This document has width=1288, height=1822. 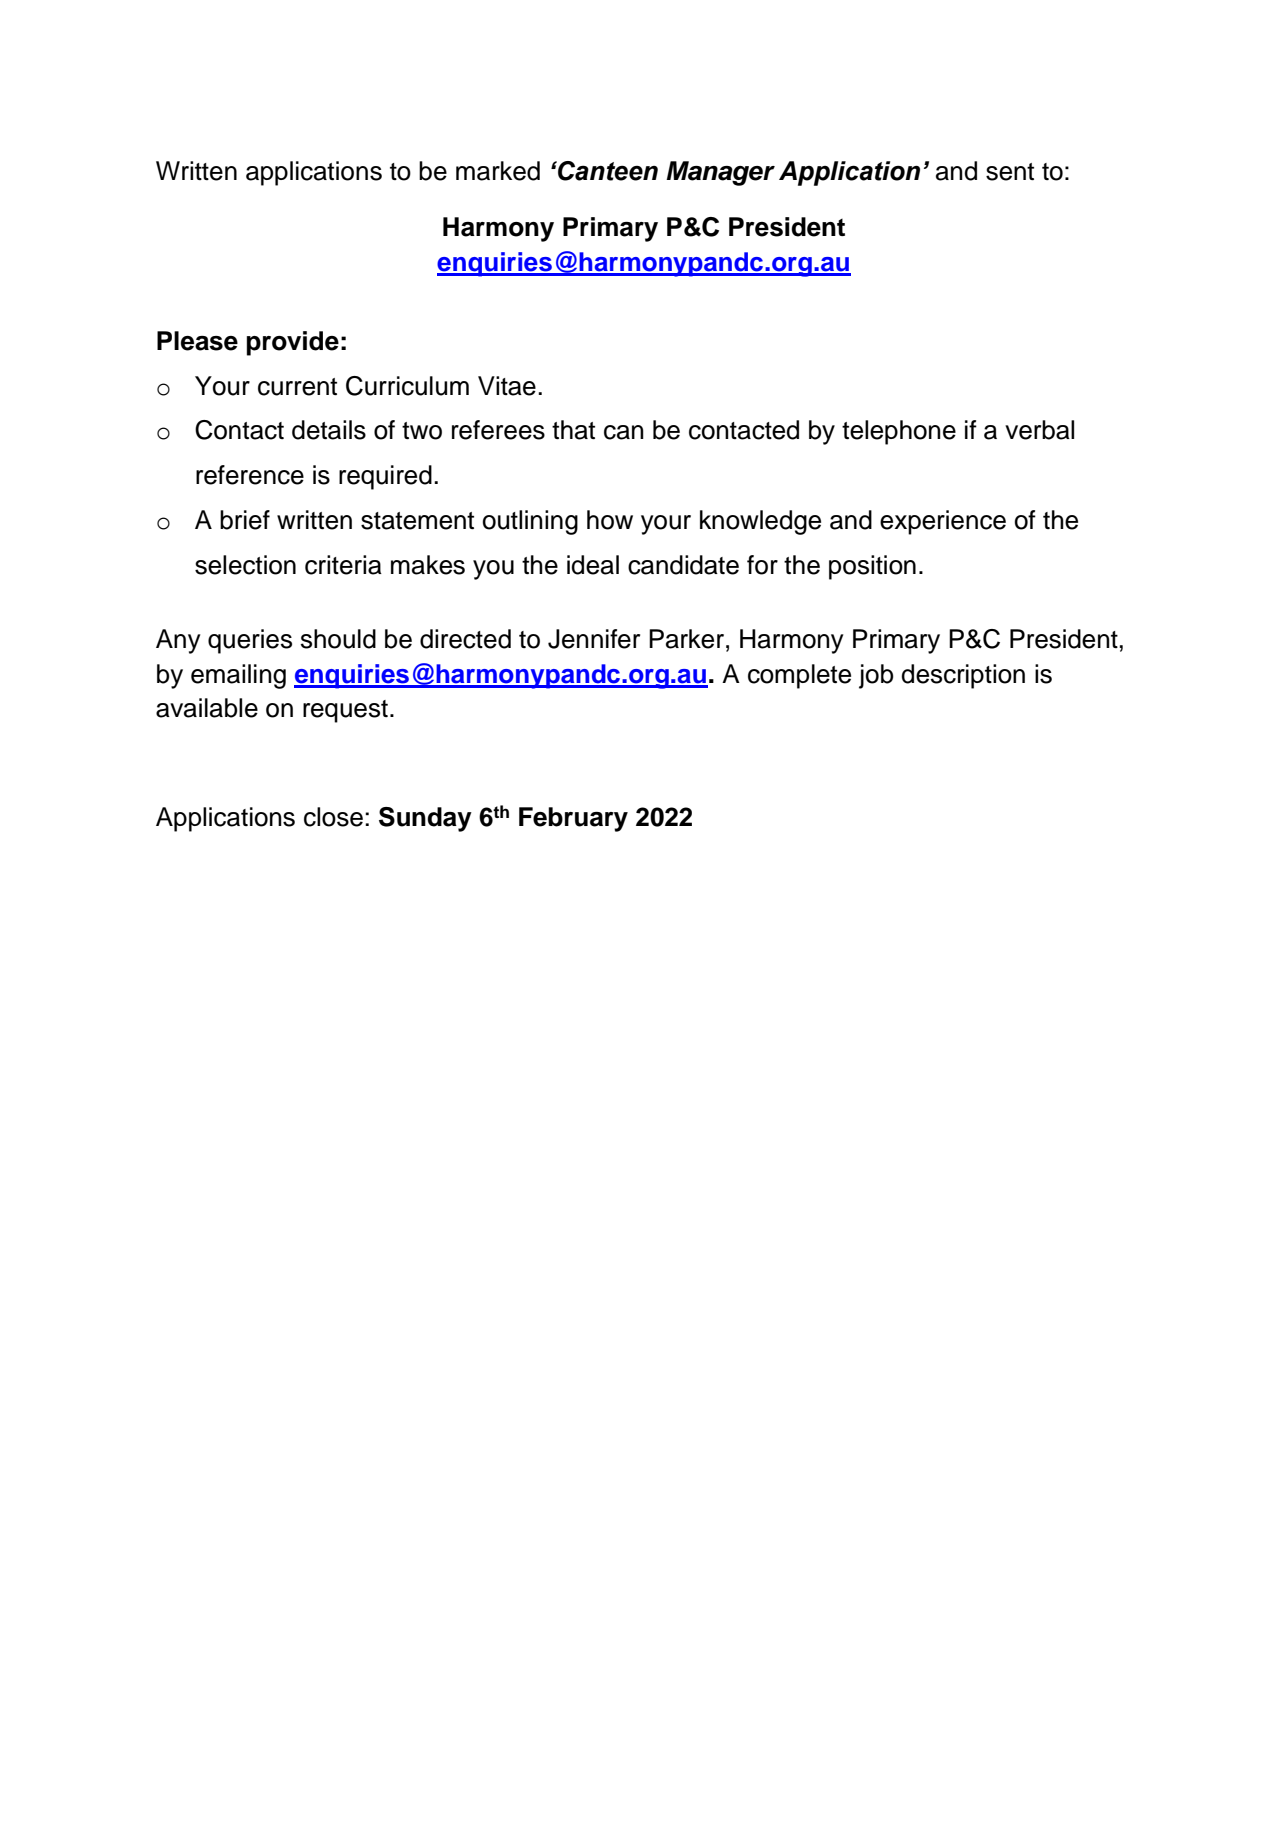 What do you see at coordinates (943, 522) in the document?
I see `experience` at bounding box center [943, 522].
